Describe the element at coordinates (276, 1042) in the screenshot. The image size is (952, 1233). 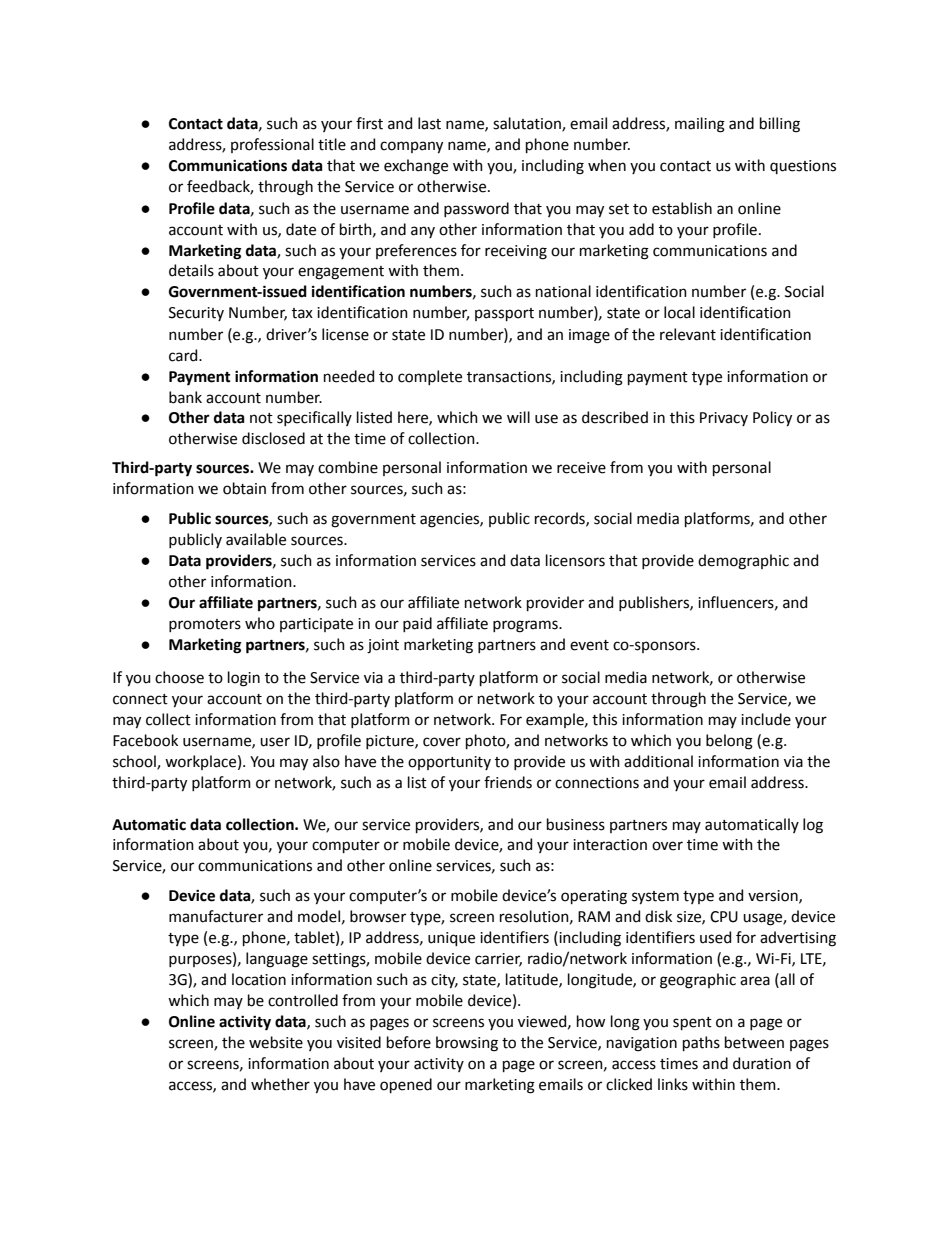
I see `website` at that location.
